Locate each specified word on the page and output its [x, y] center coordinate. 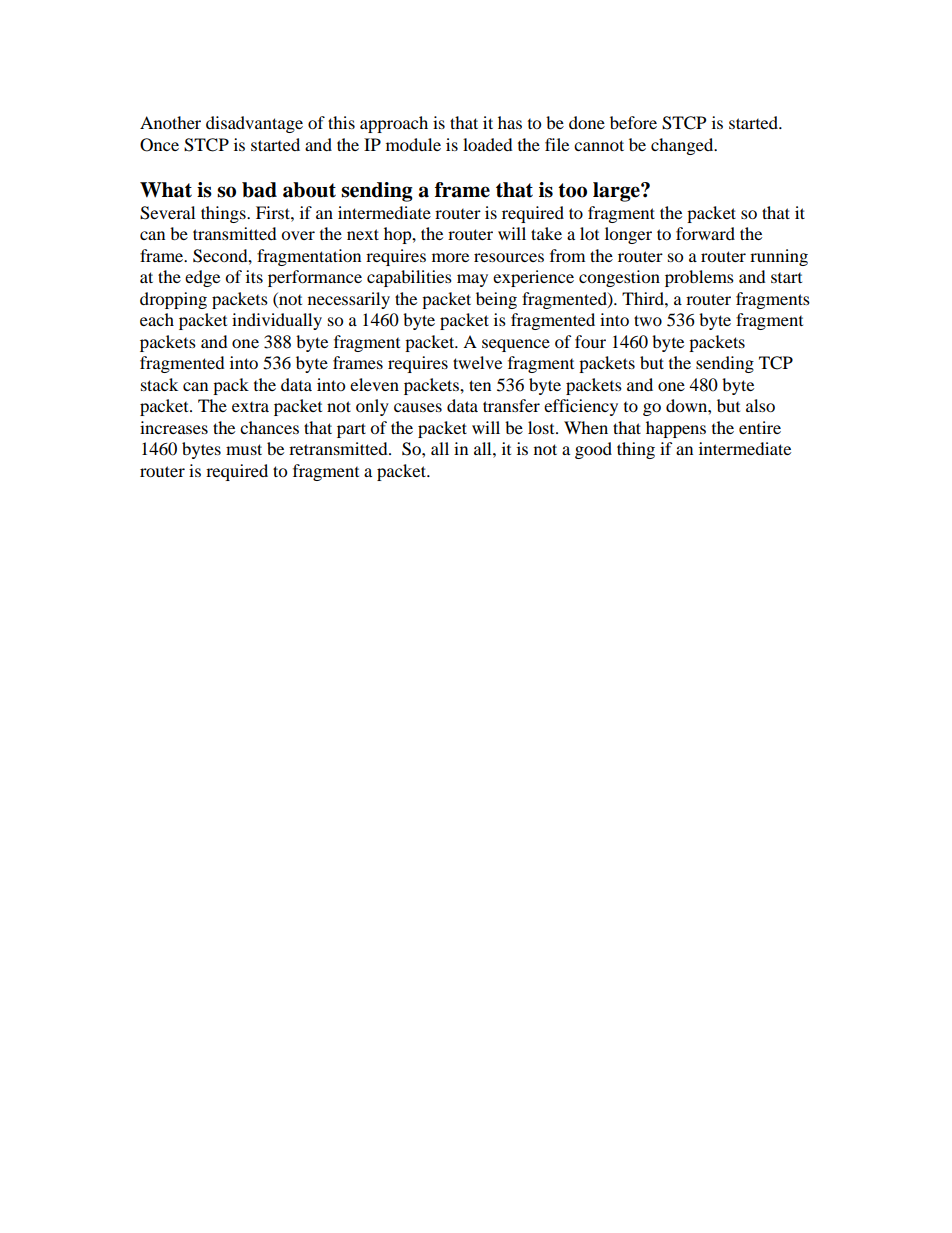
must [244, 449]
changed [683, 146]
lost [542, 427]
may [472, 280]
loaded [488, 144]
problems [699, 278]
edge [202, 278]
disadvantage [254, 124]
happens [676, 429]
